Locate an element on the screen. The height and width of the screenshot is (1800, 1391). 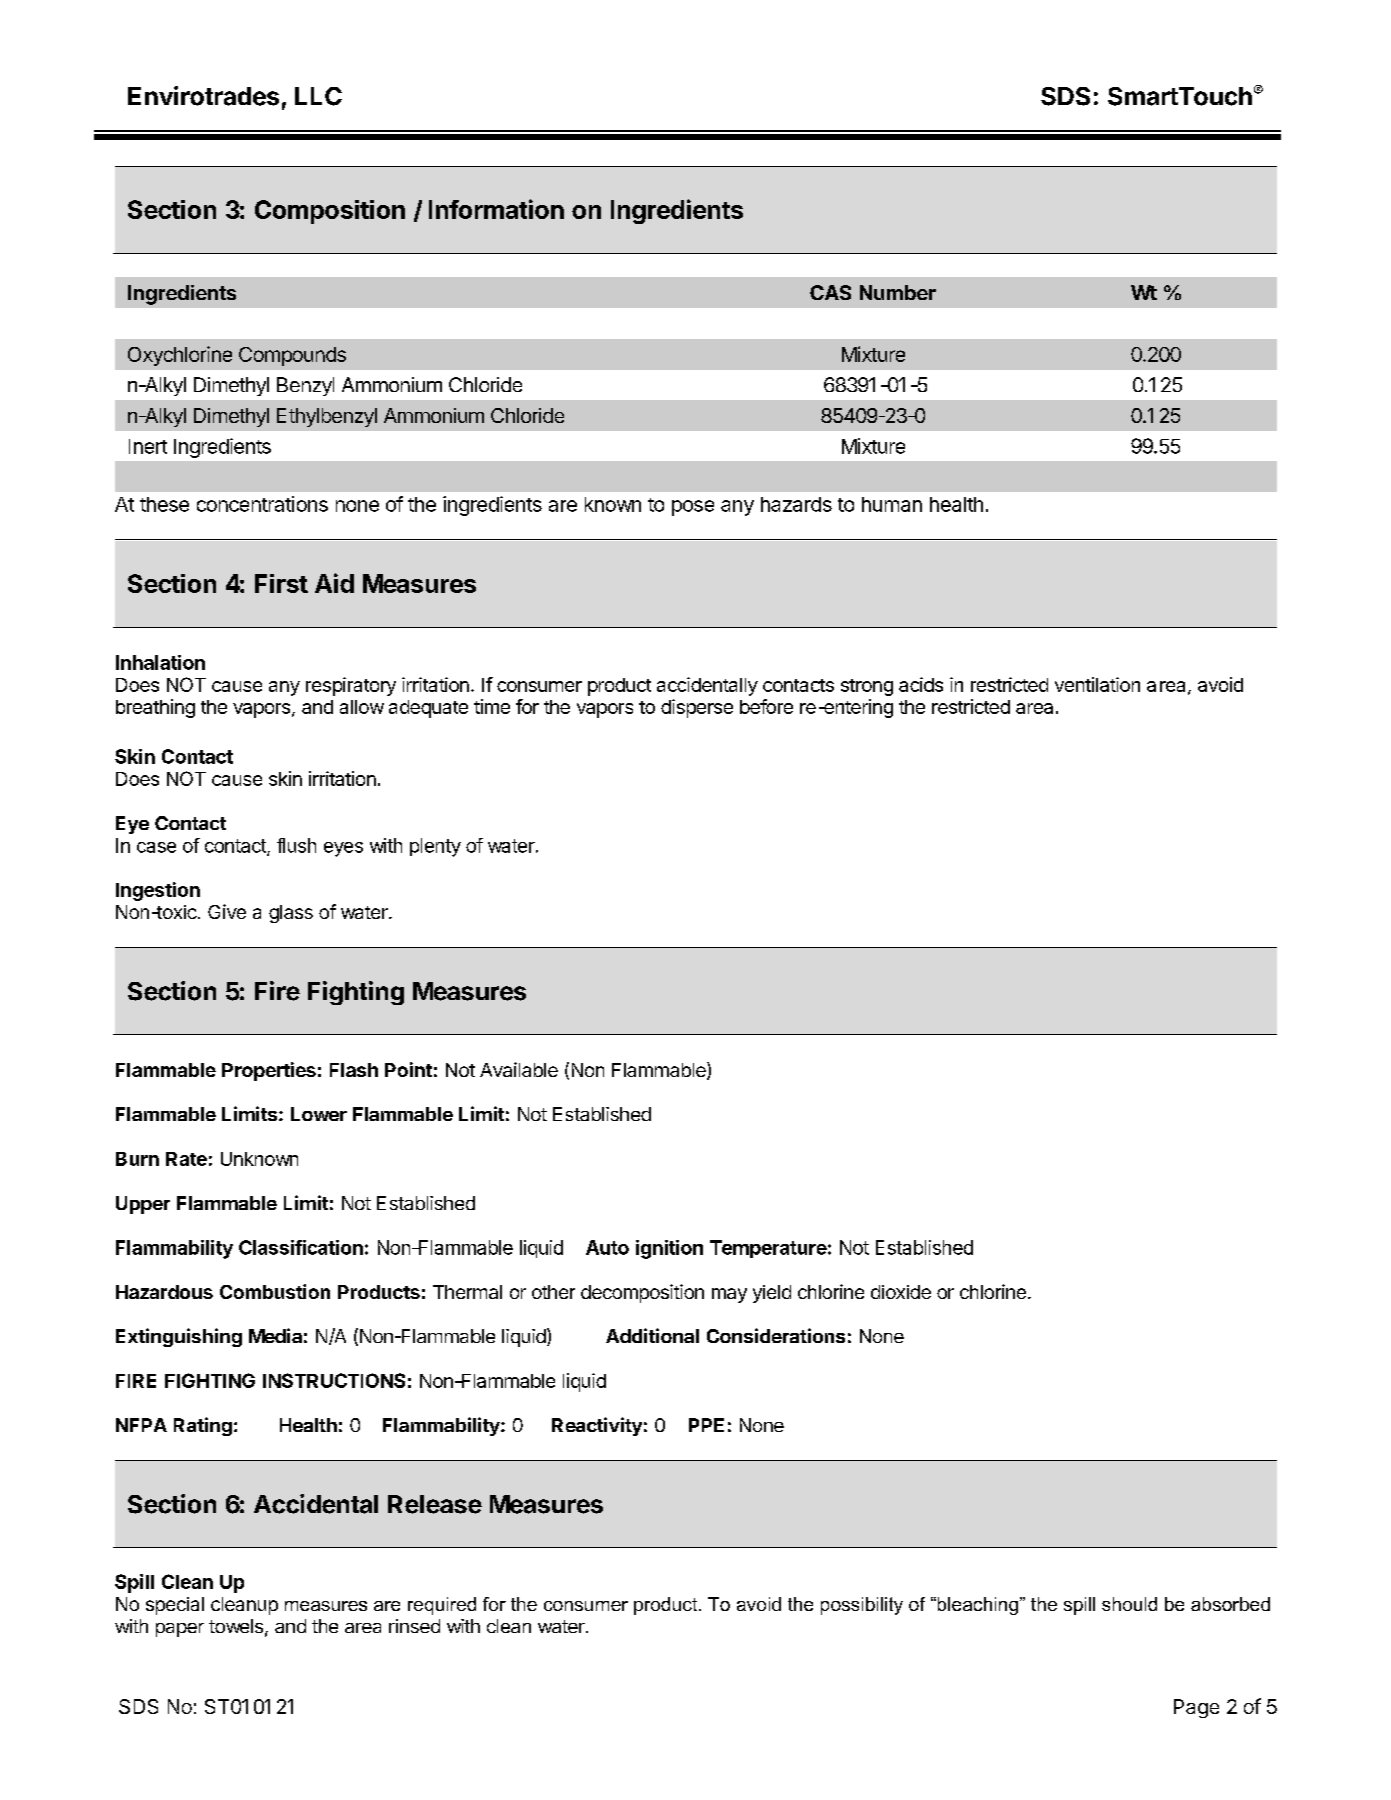
plenty is located at coordinates (435, 847).
